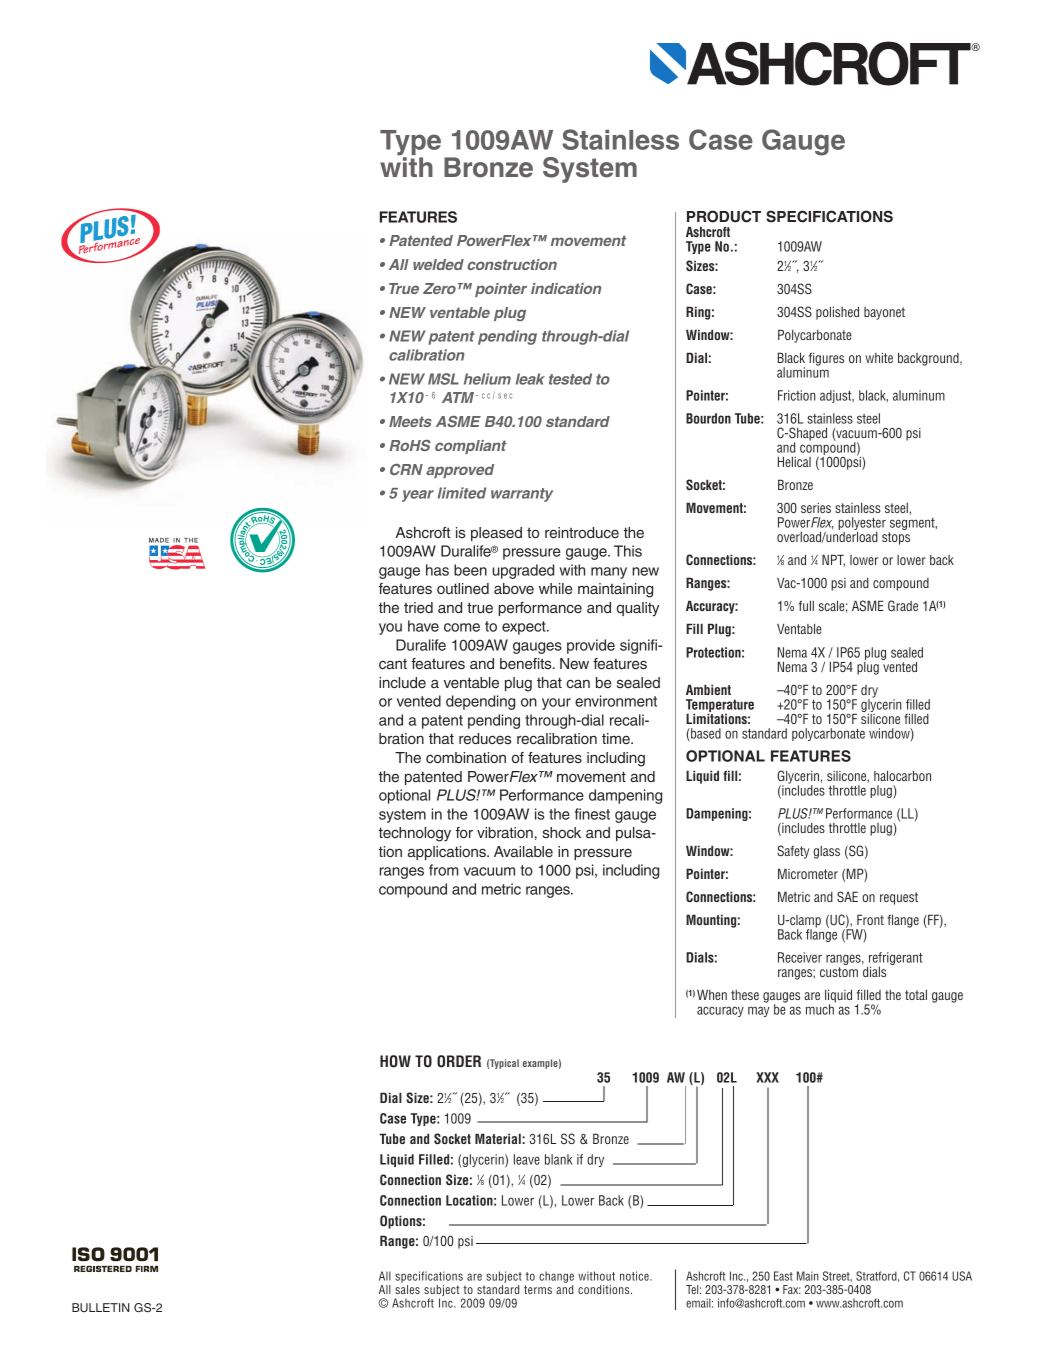 Image resolution: width=1044 pixels, height=1351 pixels. What do you see at coordinates (837, 313) in the page?
I see `polished` at bounding box center [837, 313].
